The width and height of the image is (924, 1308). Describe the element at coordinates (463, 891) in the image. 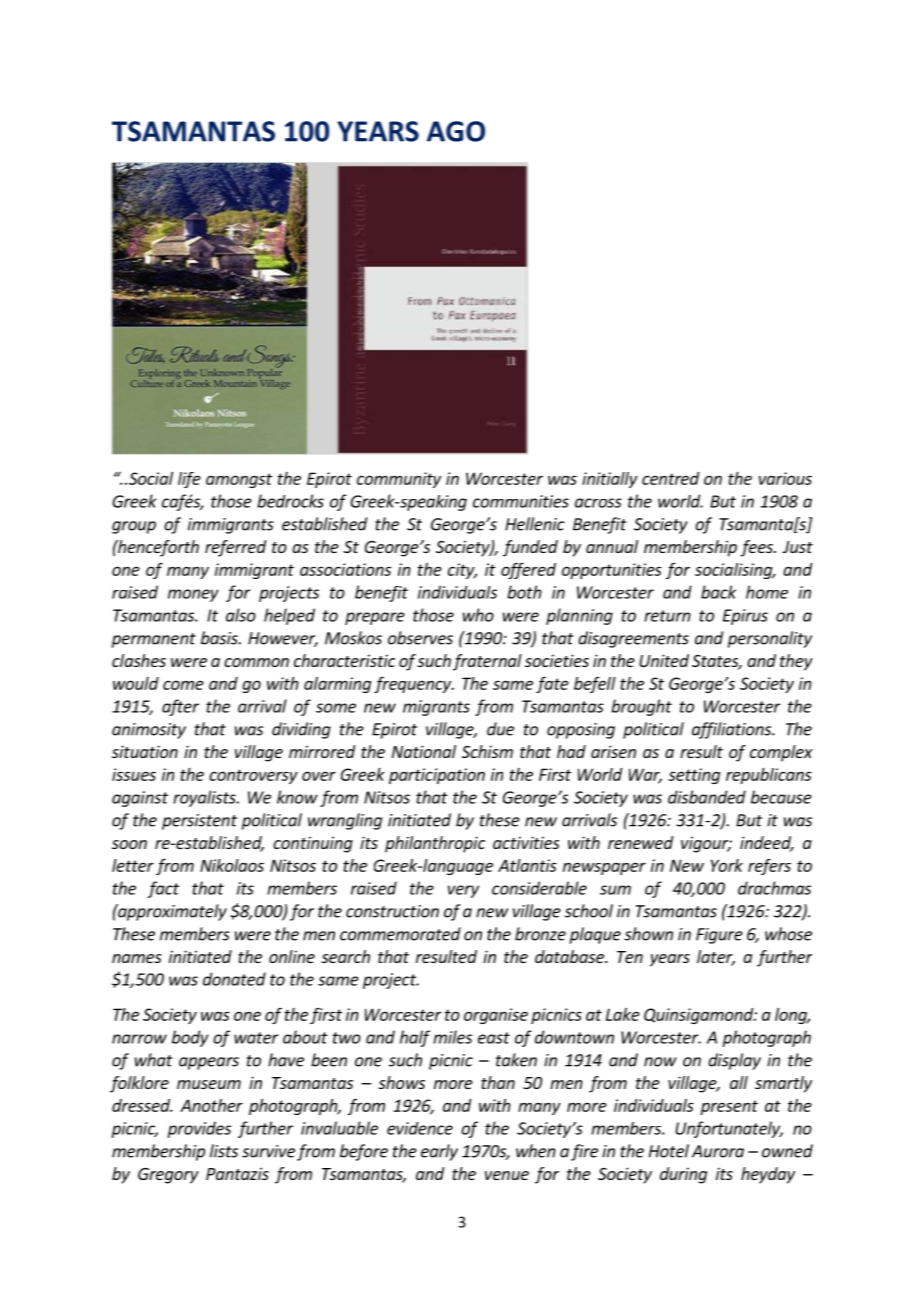

I see `very` at that location.
